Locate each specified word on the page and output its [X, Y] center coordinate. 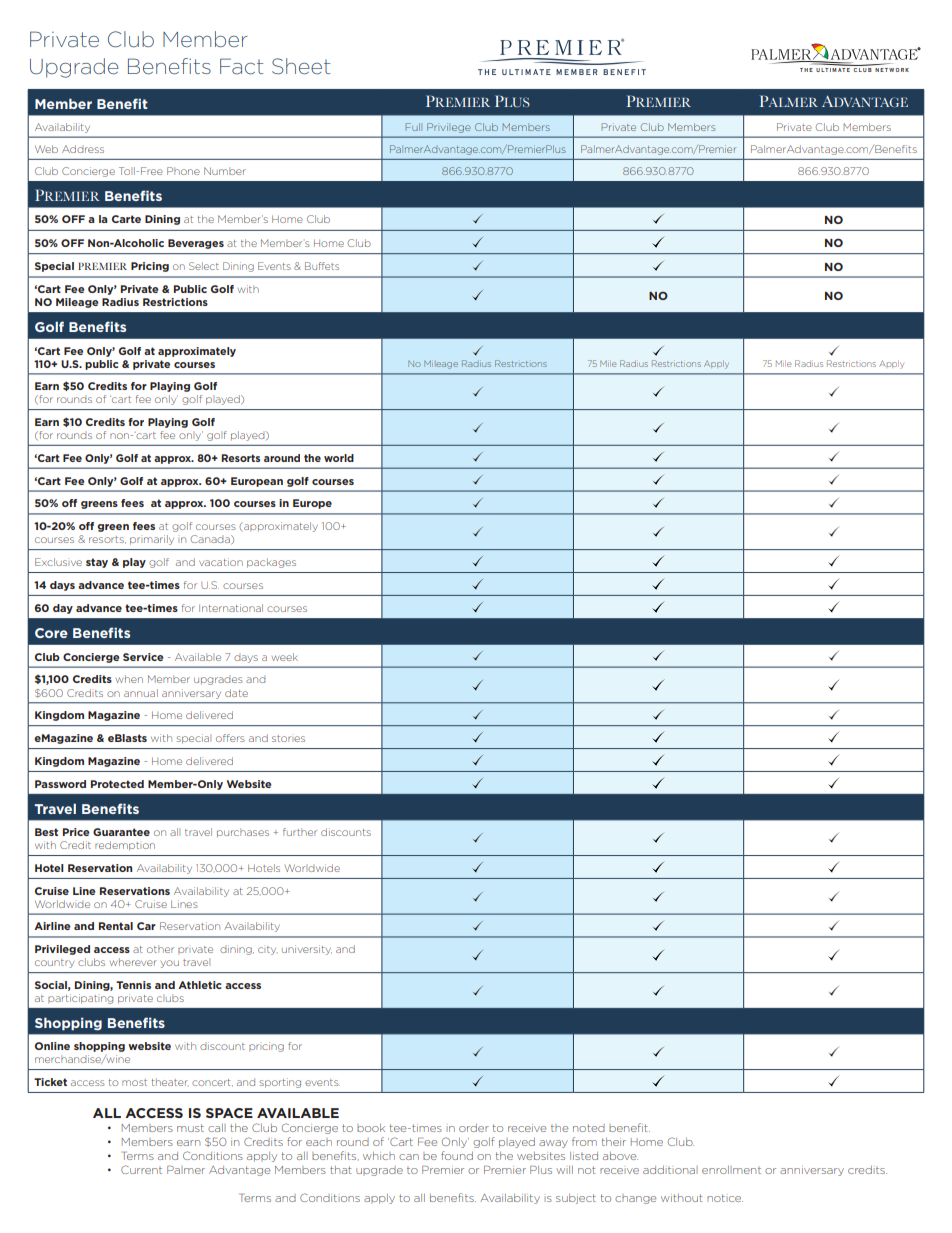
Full [413, 127]
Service [143, 657]
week [285, 657]
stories [288, 738]
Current [141, 1169]
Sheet [301, 66]
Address [83, 149]
